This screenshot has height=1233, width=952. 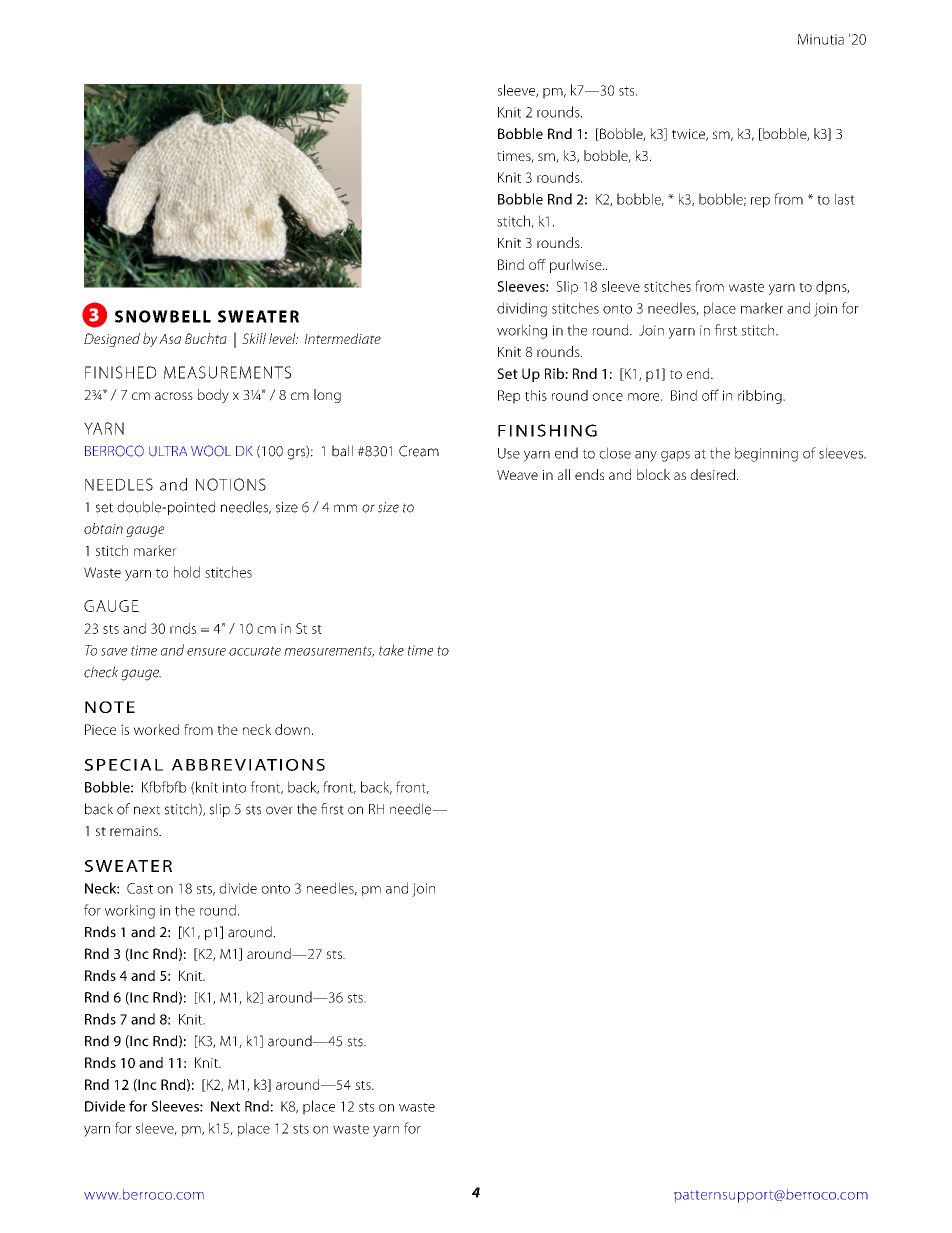 I want to click on down, so click(x=292, y=729).
